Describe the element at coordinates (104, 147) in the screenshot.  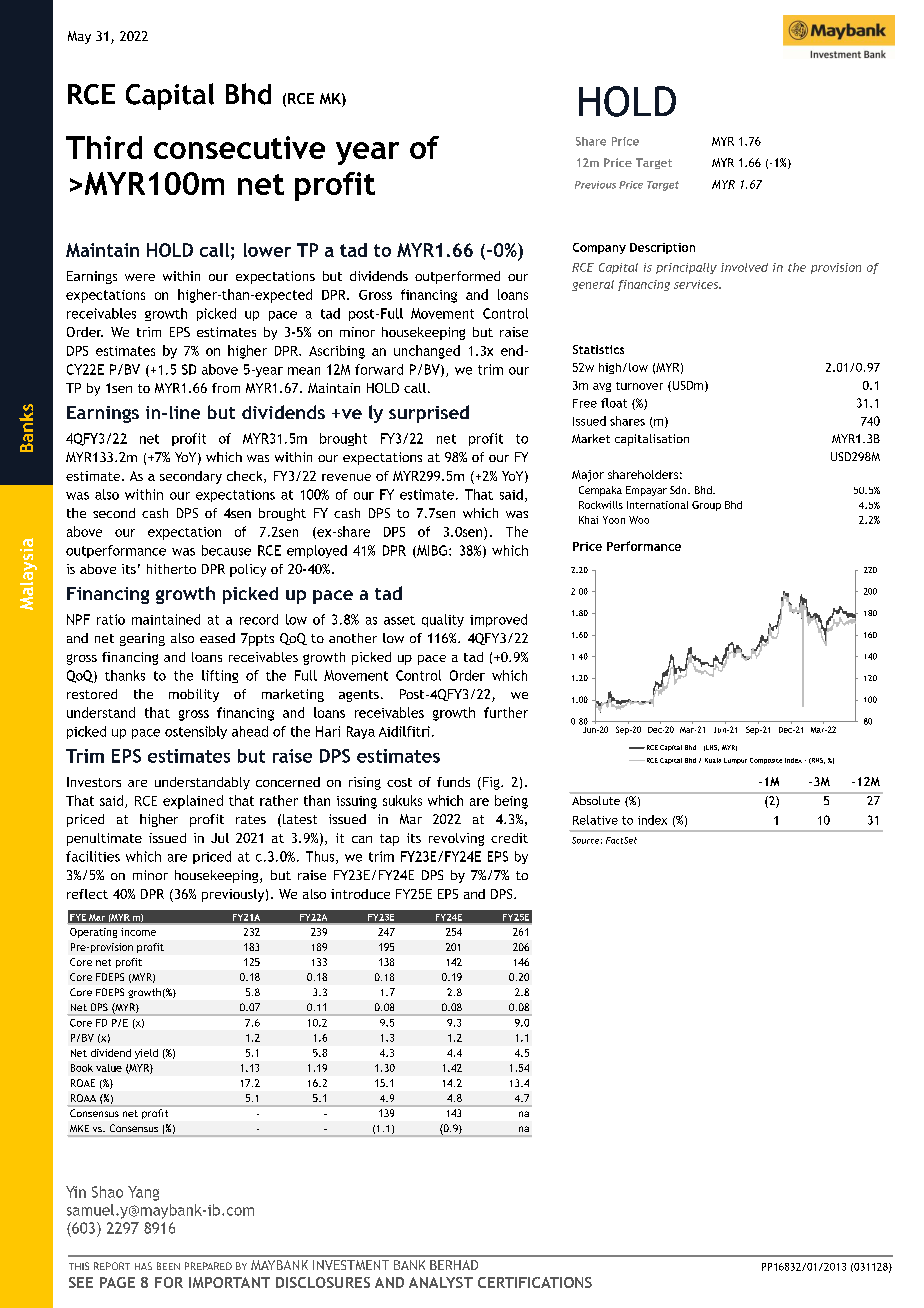
I see `Third` at that location.
